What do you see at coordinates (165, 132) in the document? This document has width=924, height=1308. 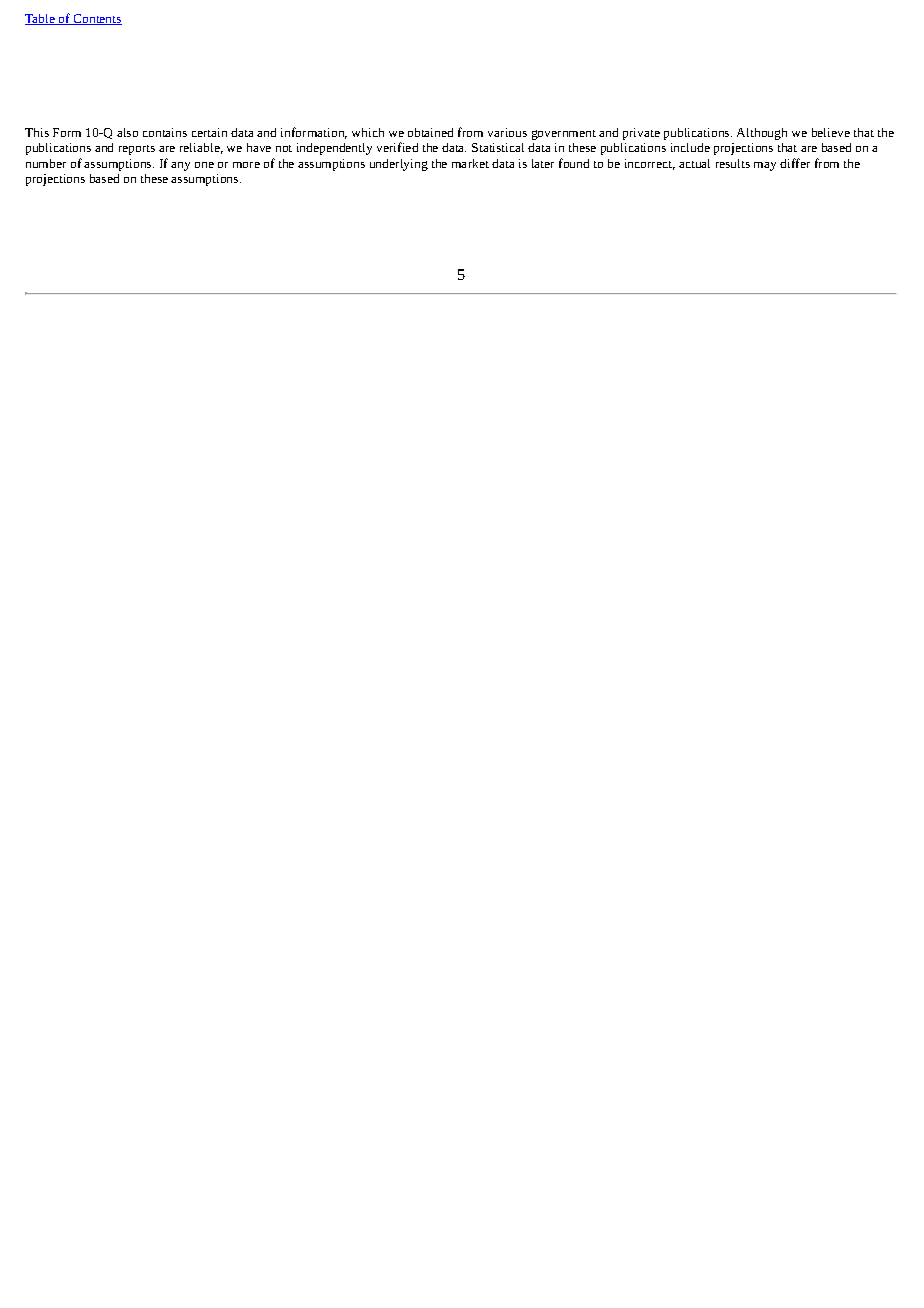 I see `contains` at bounding box center [165, 132].
